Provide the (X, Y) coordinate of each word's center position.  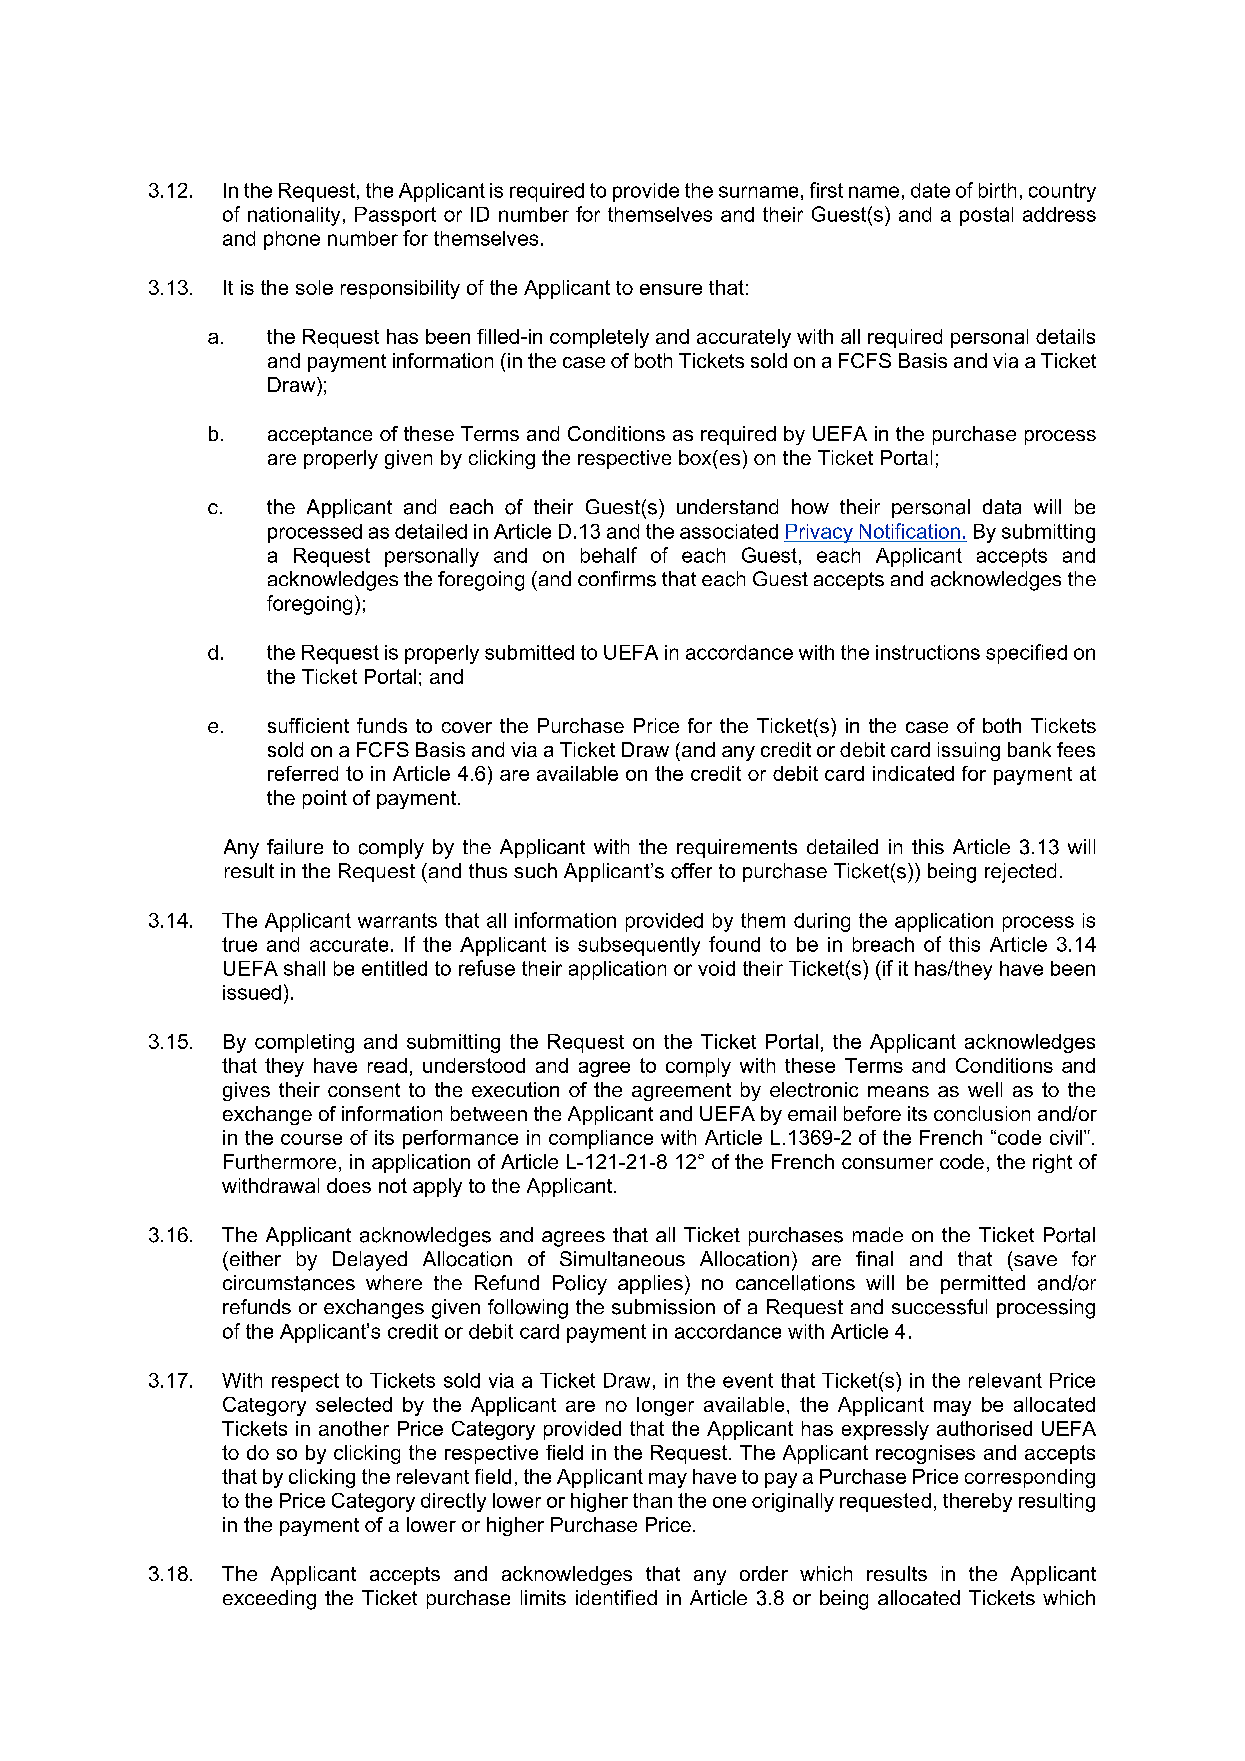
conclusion (982, 1113)
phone (292, 240)
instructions (928, 652)
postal (986, 216)
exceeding (269, 1600)
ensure (671, 289)
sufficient (308, 725)
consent (364, 1090)
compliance (601, 1139)
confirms (617, 579)
